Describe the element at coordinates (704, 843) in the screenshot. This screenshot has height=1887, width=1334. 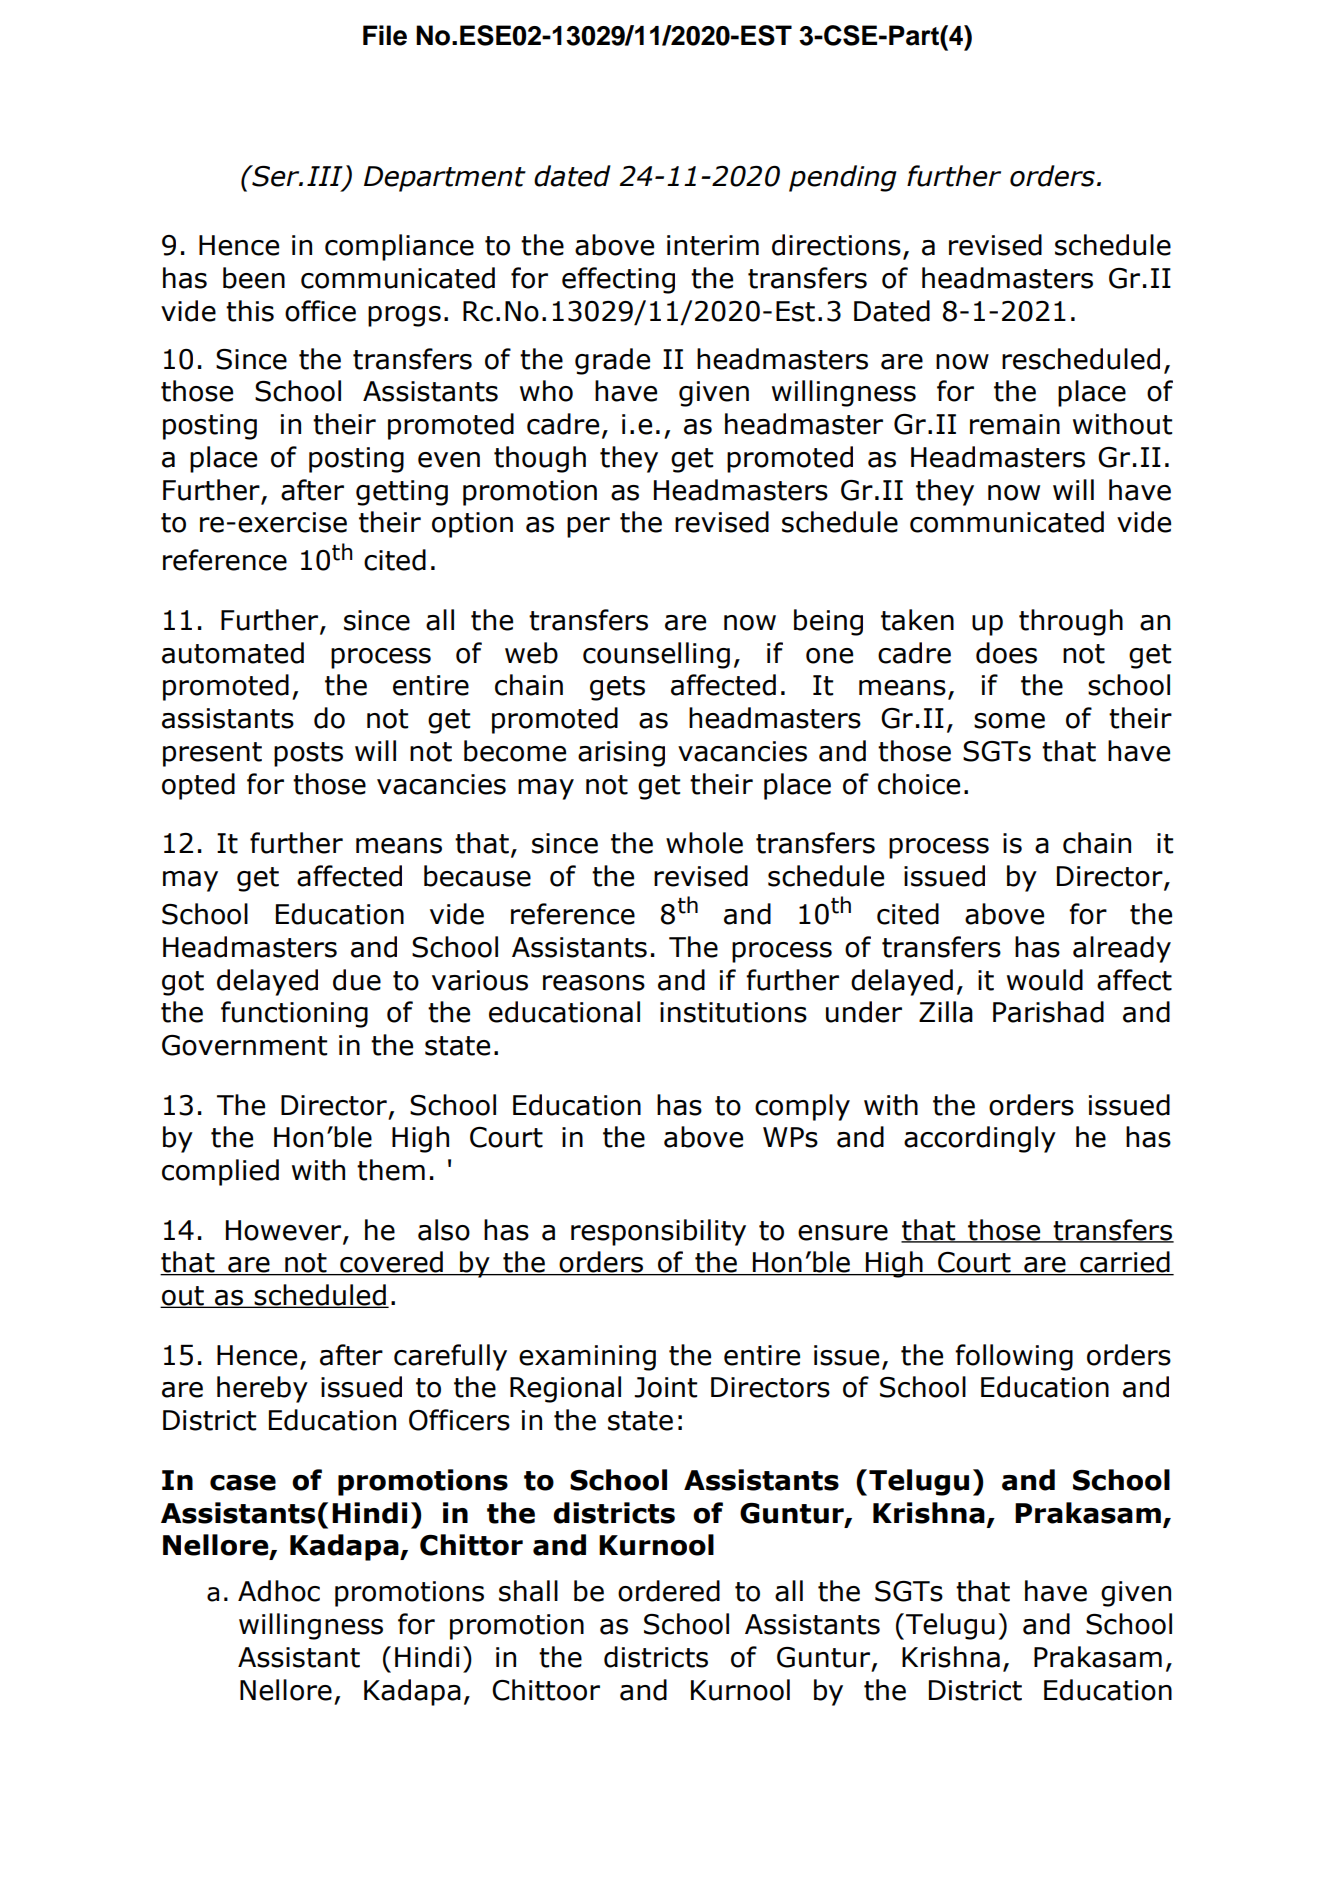
I see `whole` at that location.
